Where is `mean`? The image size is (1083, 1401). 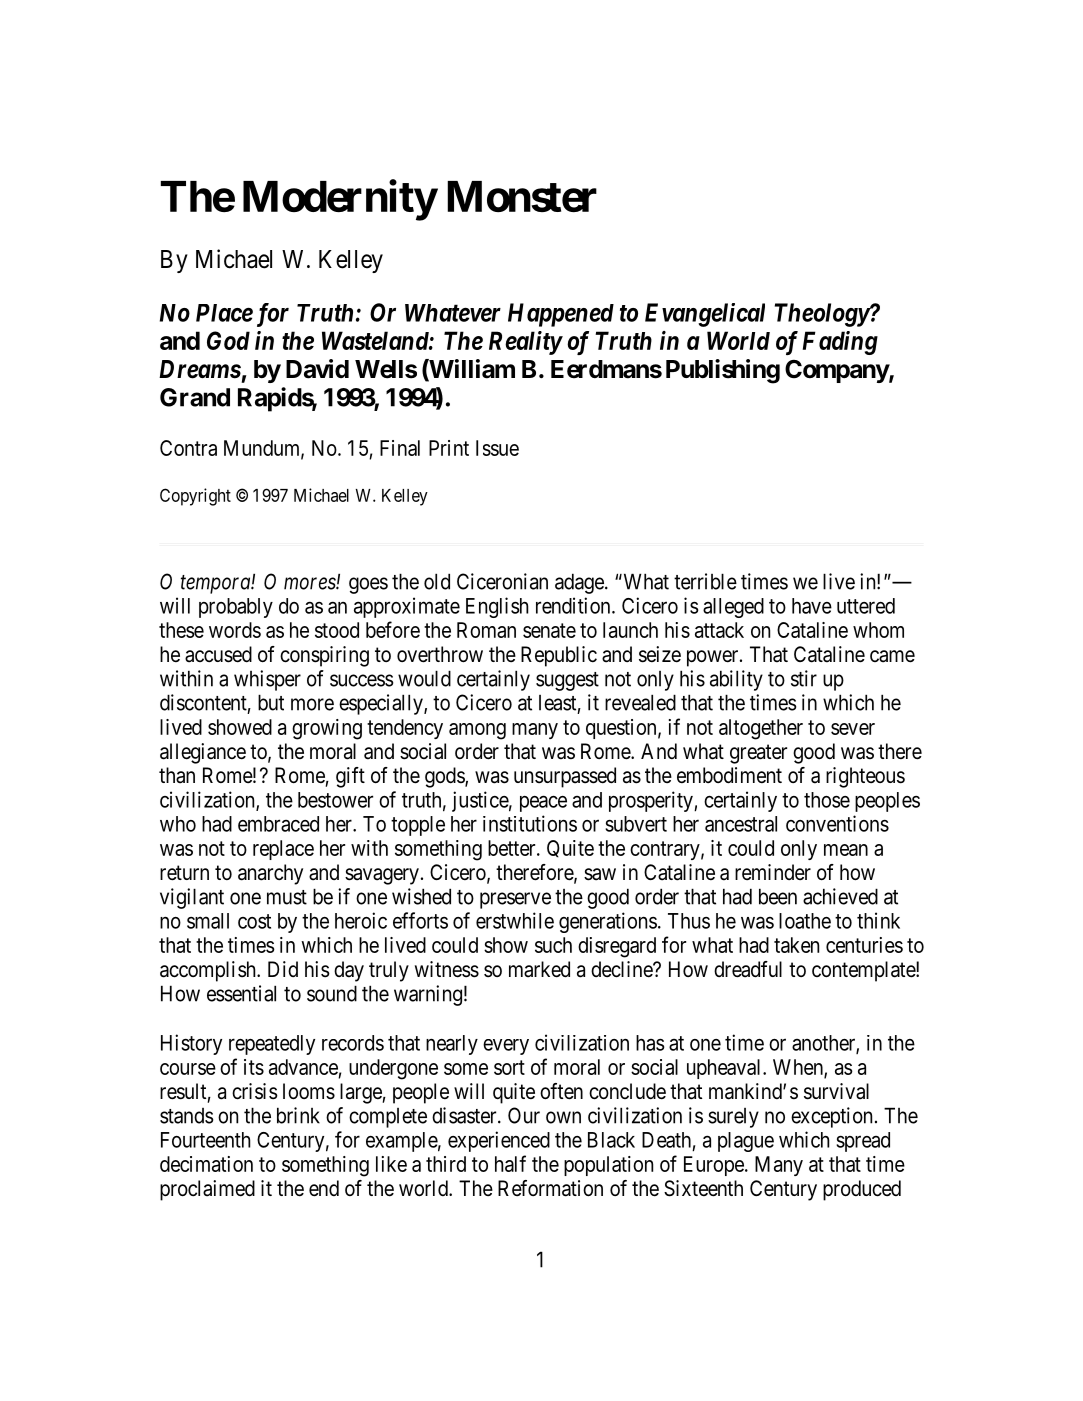
mean is located at coordinates (846, 850).
